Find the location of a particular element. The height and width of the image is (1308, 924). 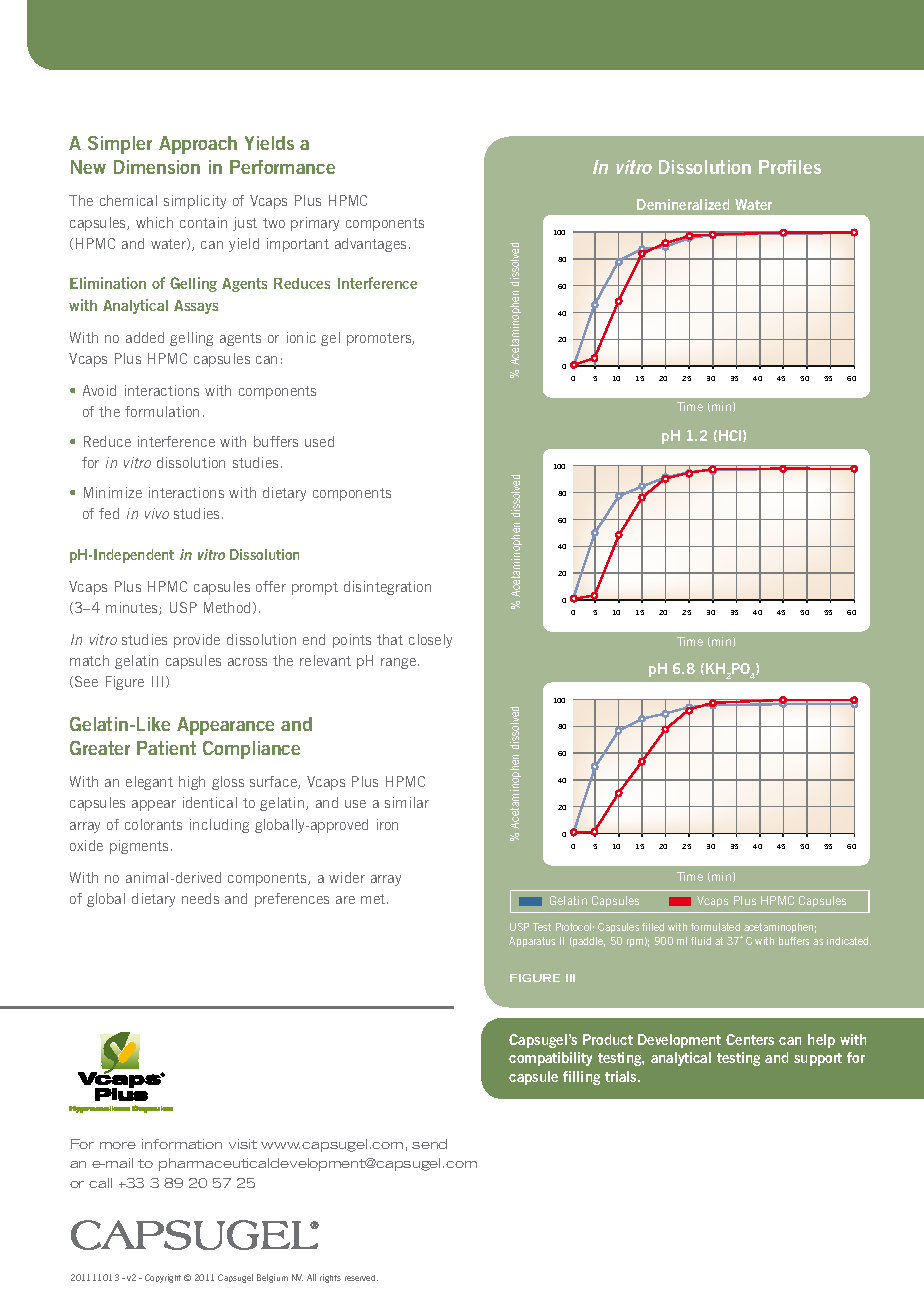

Copyright is located at coordinates (163, 1278).
